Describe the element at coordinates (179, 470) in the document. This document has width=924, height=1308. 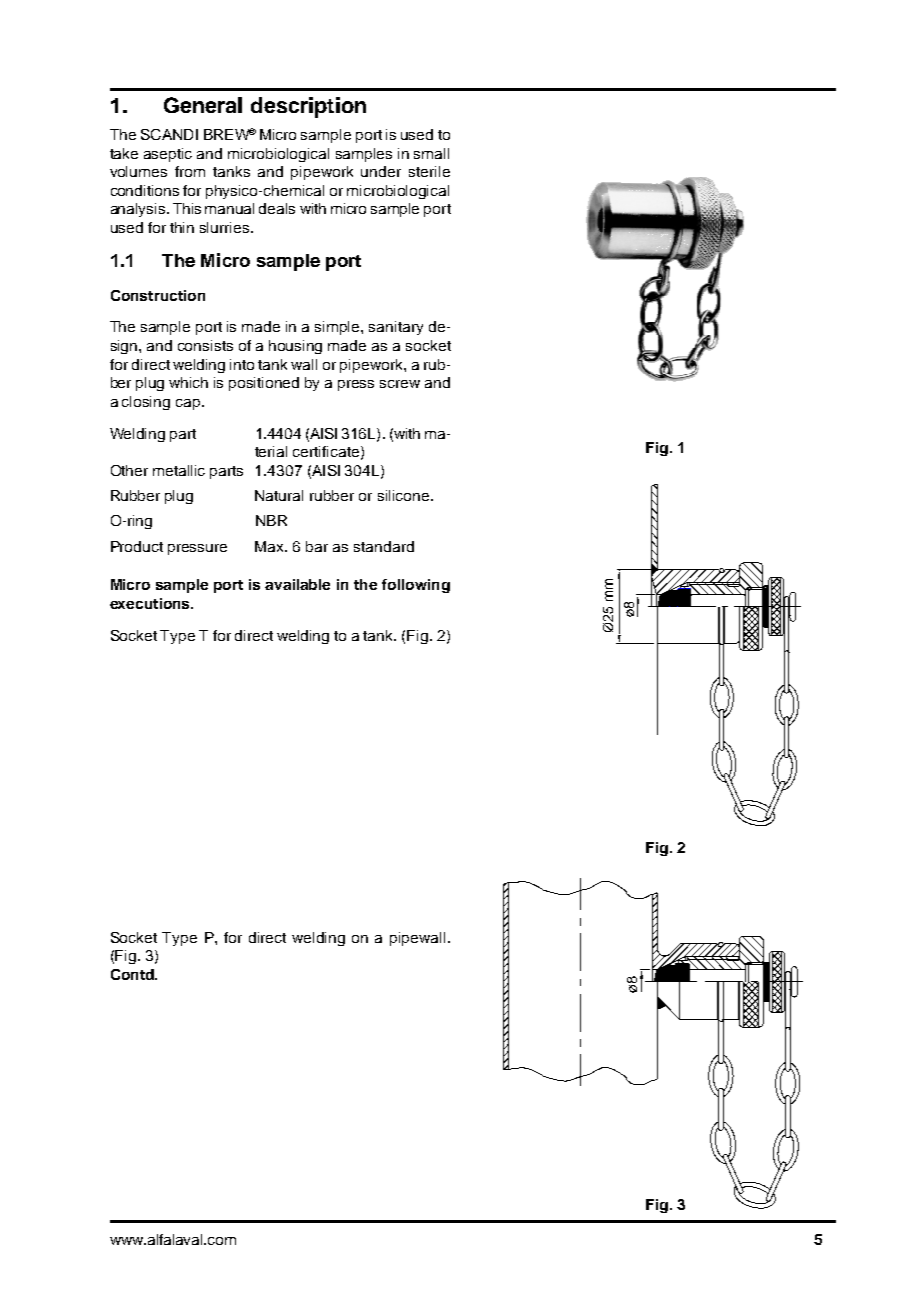
I see `metallic` at that location.
